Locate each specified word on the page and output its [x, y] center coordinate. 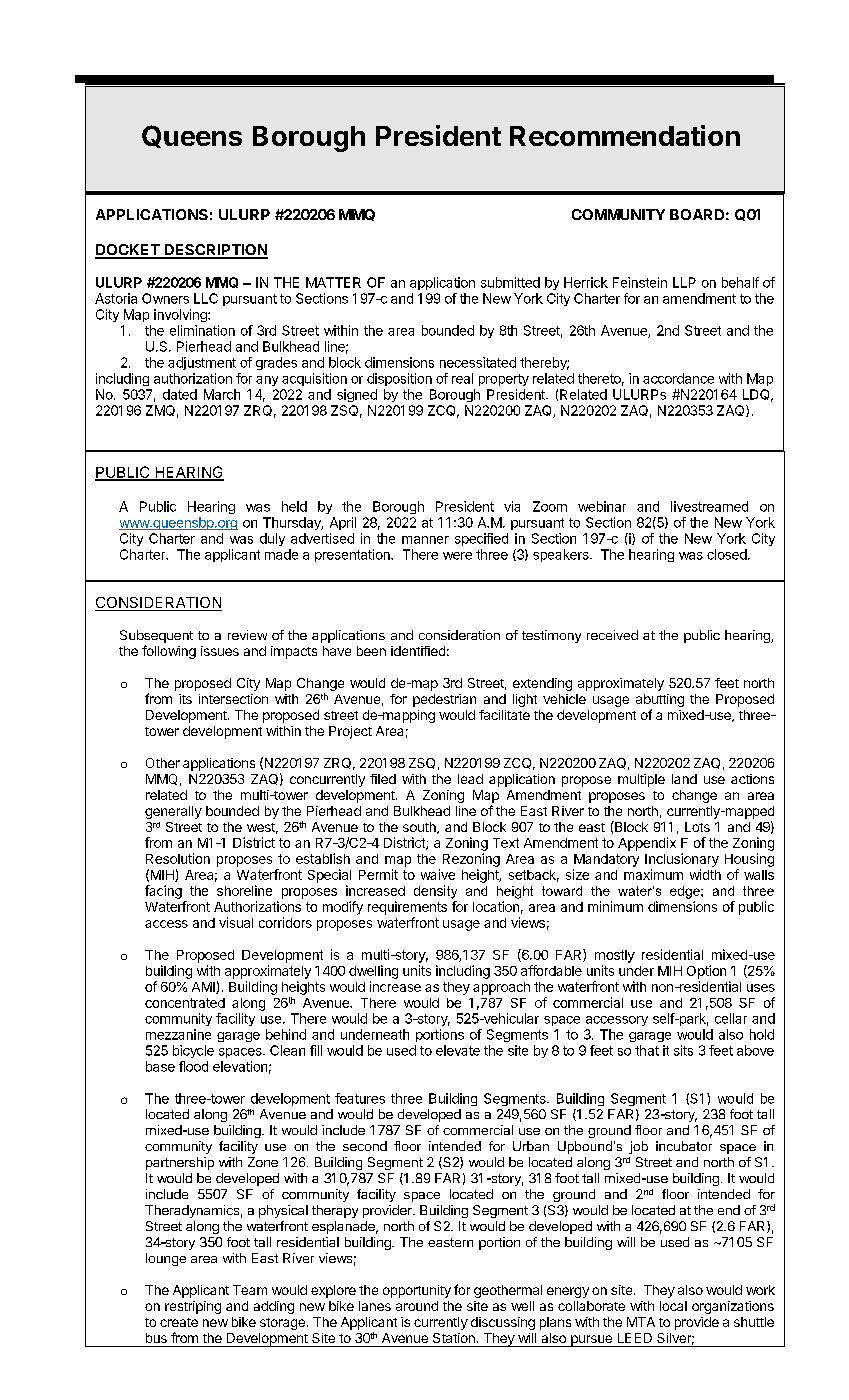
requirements [407, 908]
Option [706, 972]
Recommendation [625, 135]
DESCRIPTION [215, 251]
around [417, 1306]
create [179, 1322]
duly [272, 539]
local [673, 1306]
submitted [510, 282]
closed [728, 554]
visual [236, 922]
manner [425, 540]
